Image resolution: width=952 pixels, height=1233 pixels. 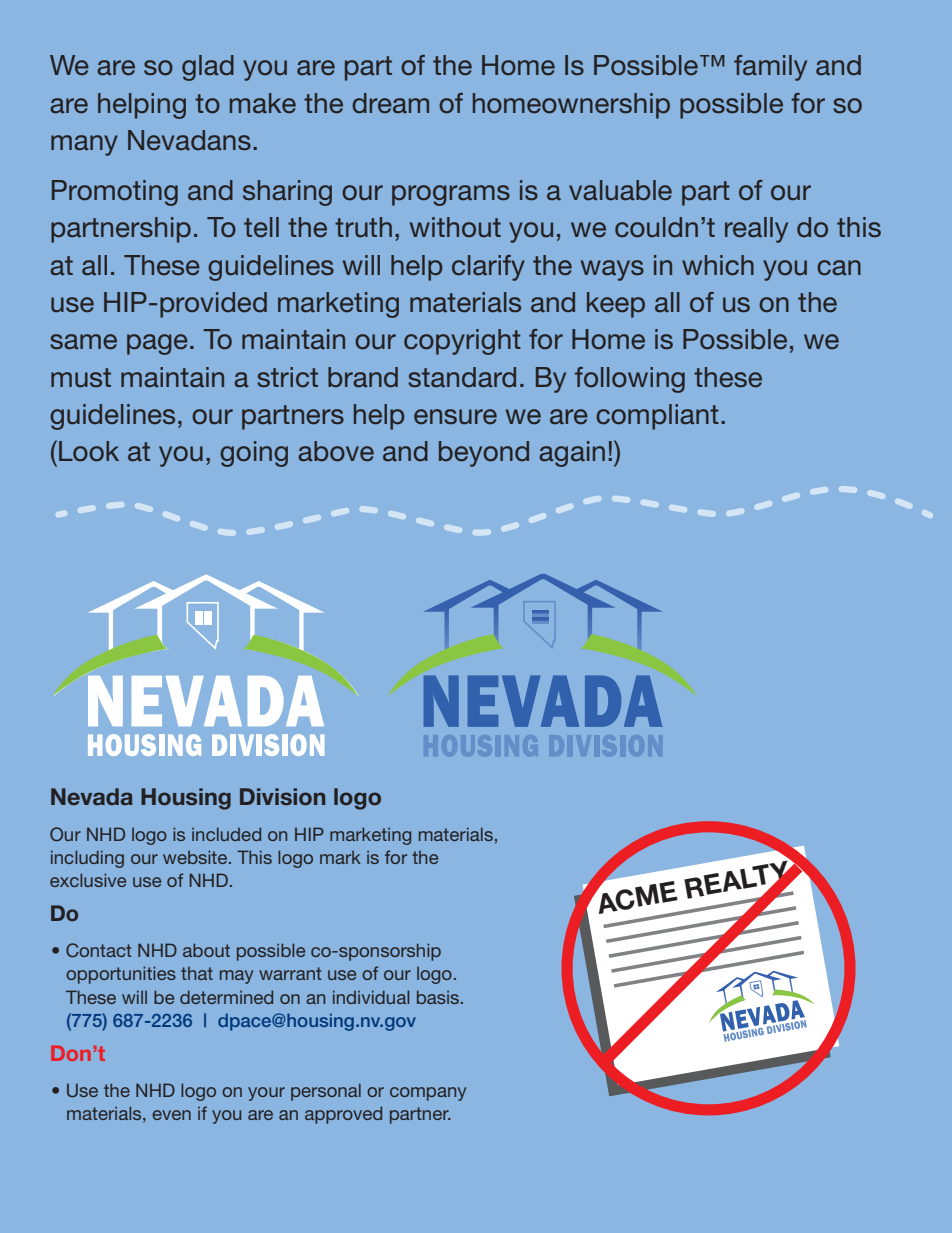 What do you see at coordinates (428, 1094) in the screenshot?
I see `company` at bounding box center [428, 1094].
